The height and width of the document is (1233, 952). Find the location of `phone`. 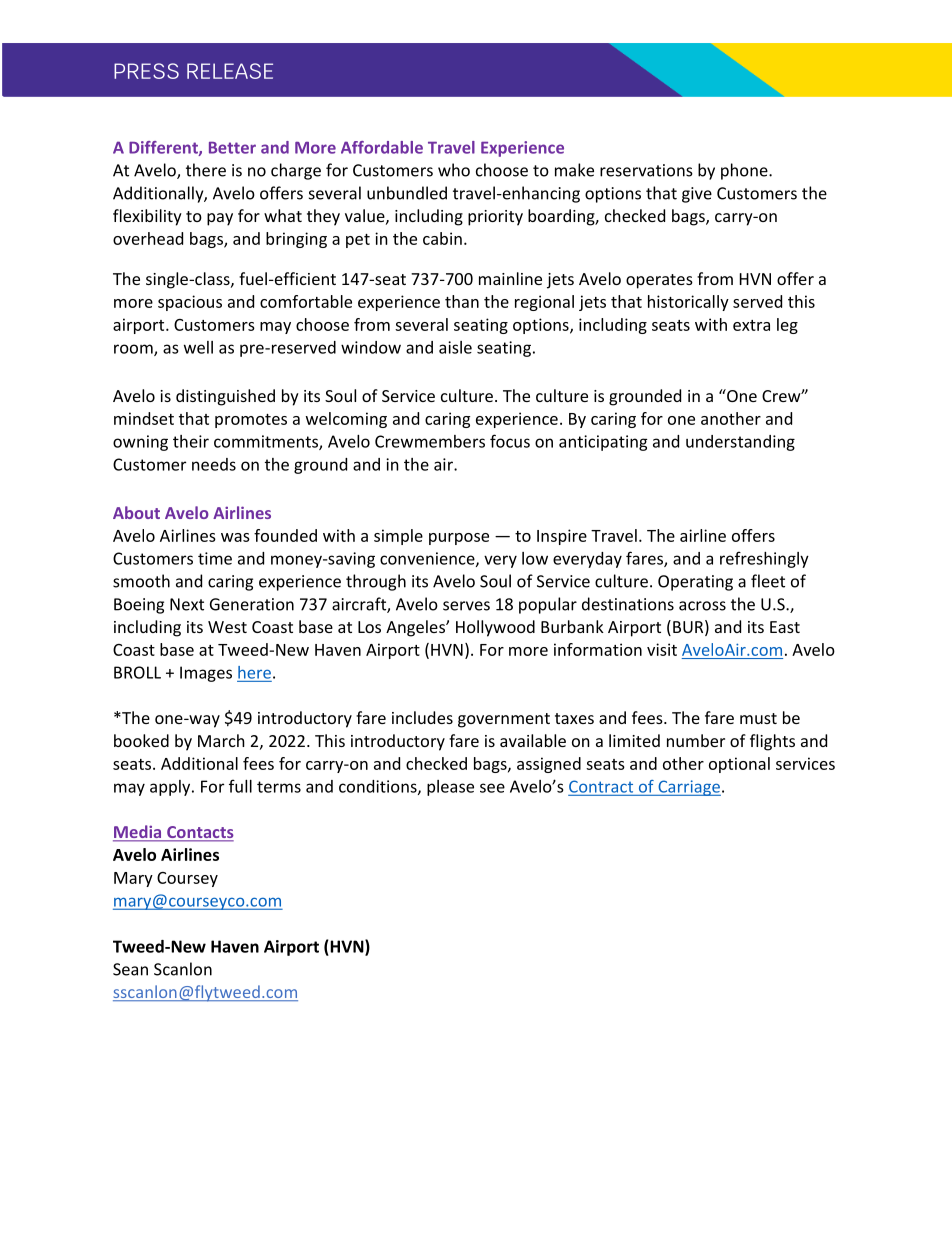

phone is located at coordinates (745, 171).
